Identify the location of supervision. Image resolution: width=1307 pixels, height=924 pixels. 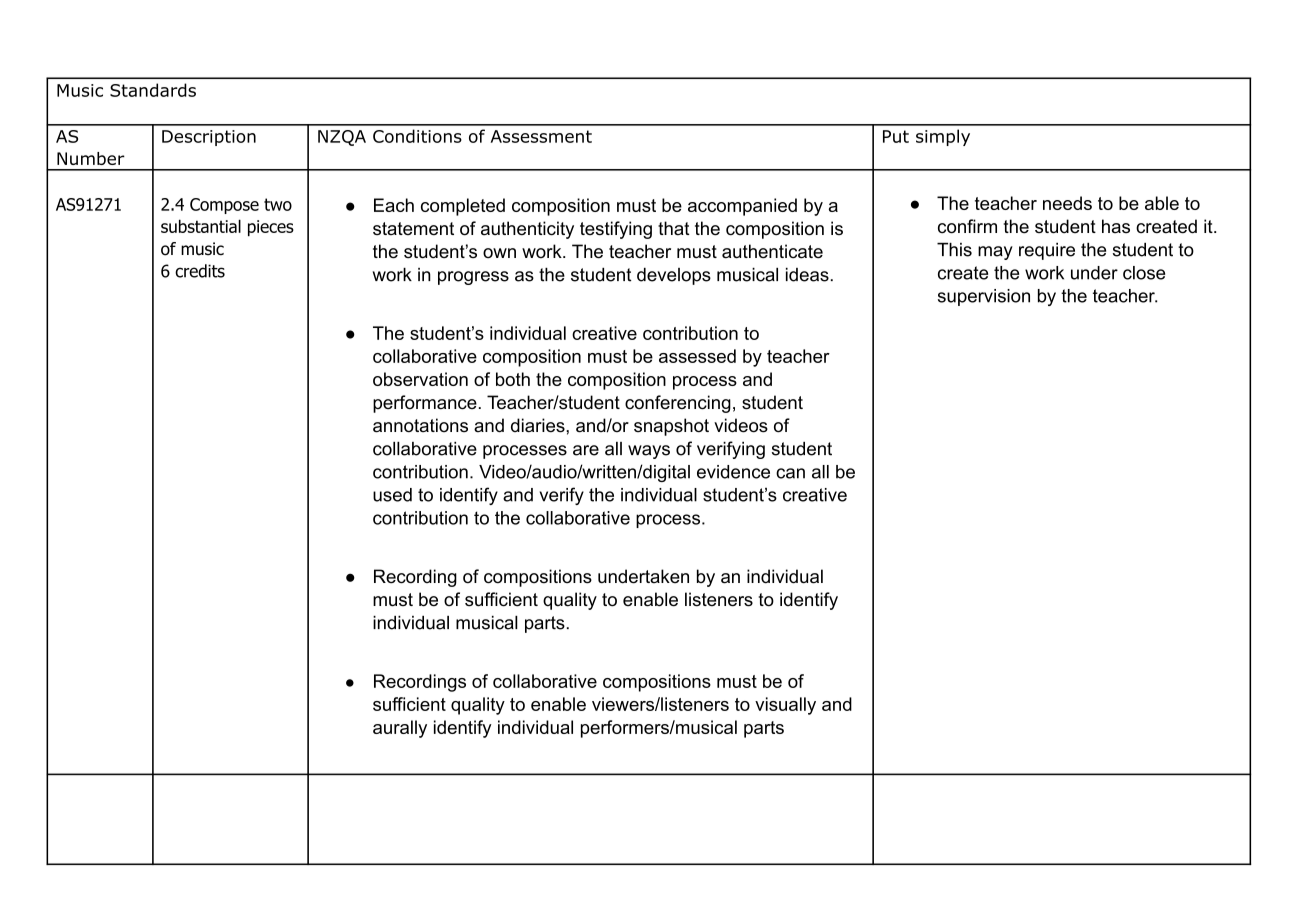
(984, 297).
